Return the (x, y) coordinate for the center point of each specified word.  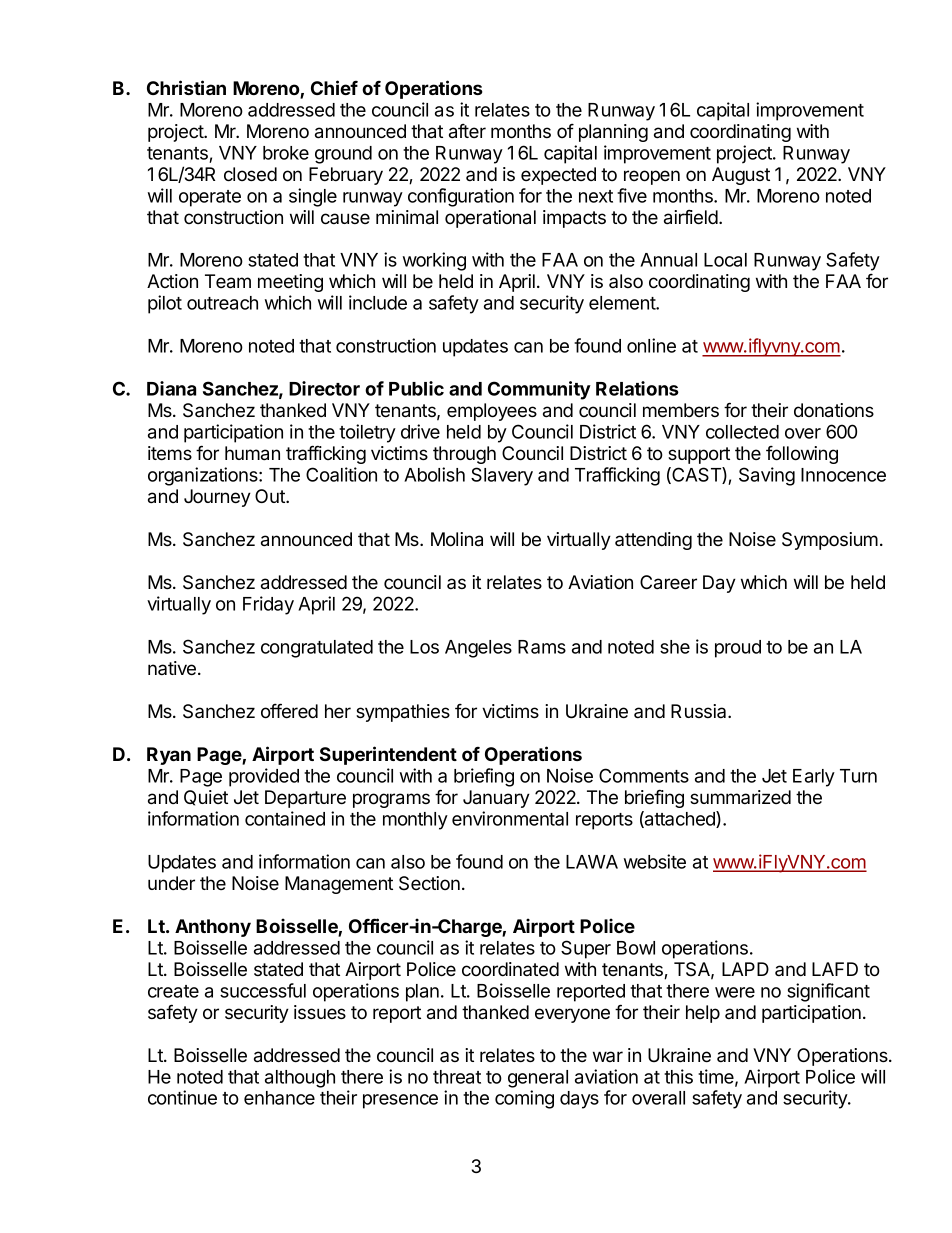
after (467, 131)
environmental (510, 818)
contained (285, 818)
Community (539, 390)
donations (834, 410)
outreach (222, 303)
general (538, 1079)
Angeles (478, 649)
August (741, 176)
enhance (279, 1098)
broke (286, 153)
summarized (740, 797)
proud (738, 649)
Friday (268, 605)
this (678, 1076)
